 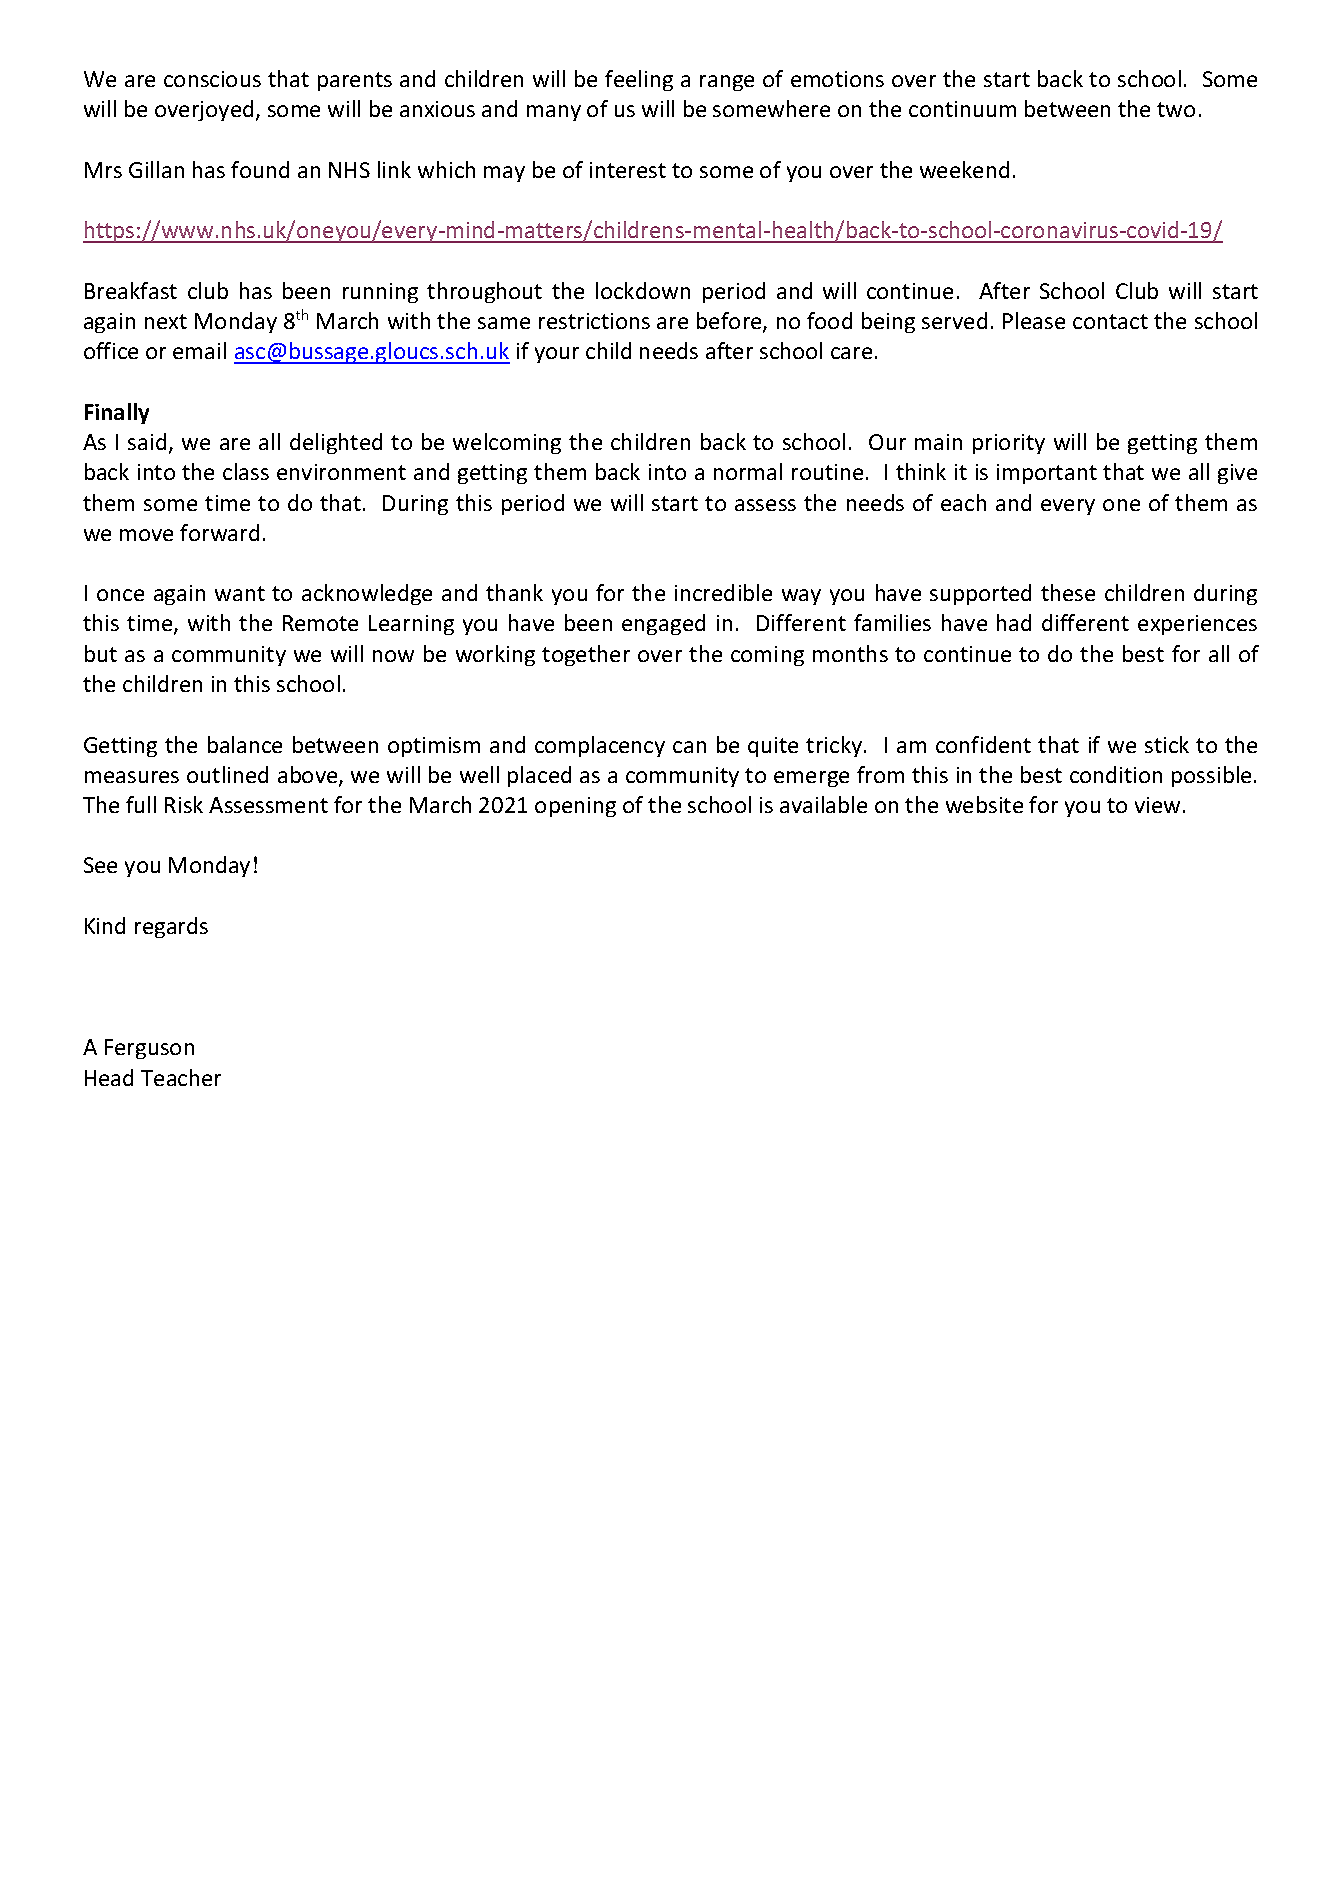 I want to click on Ferguson, so click(x=149, y=1049).
